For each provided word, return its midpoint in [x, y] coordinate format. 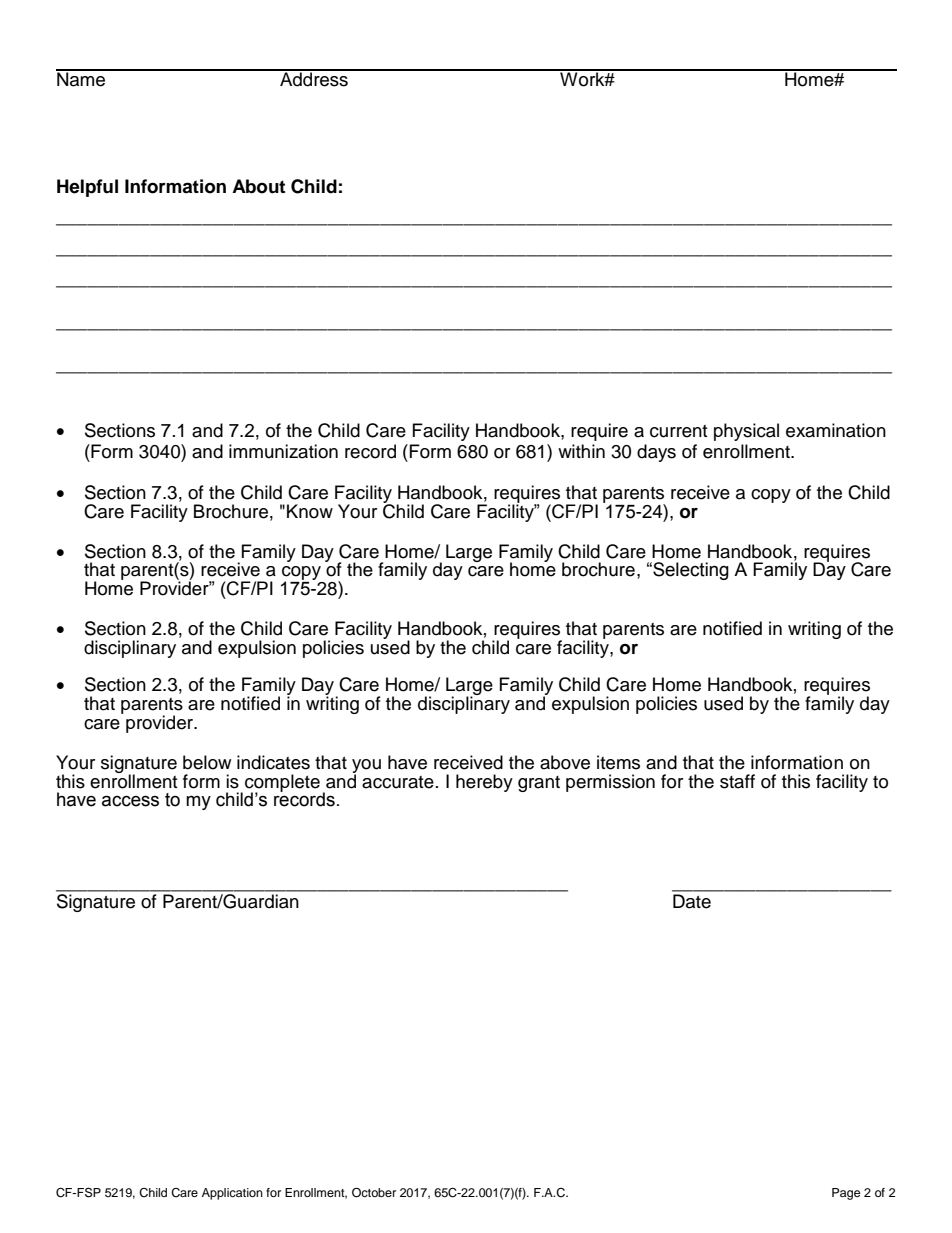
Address [314, 78]
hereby [484, 783]
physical [746, 432]
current [678, 431]
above [565, 762]
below [207, 762]
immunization [283, 451]
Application [232, 1194]
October [374, 1193]
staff [737, 781]
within [581, 451]
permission [610, 783]
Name [82, 78]
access [130, 801]
